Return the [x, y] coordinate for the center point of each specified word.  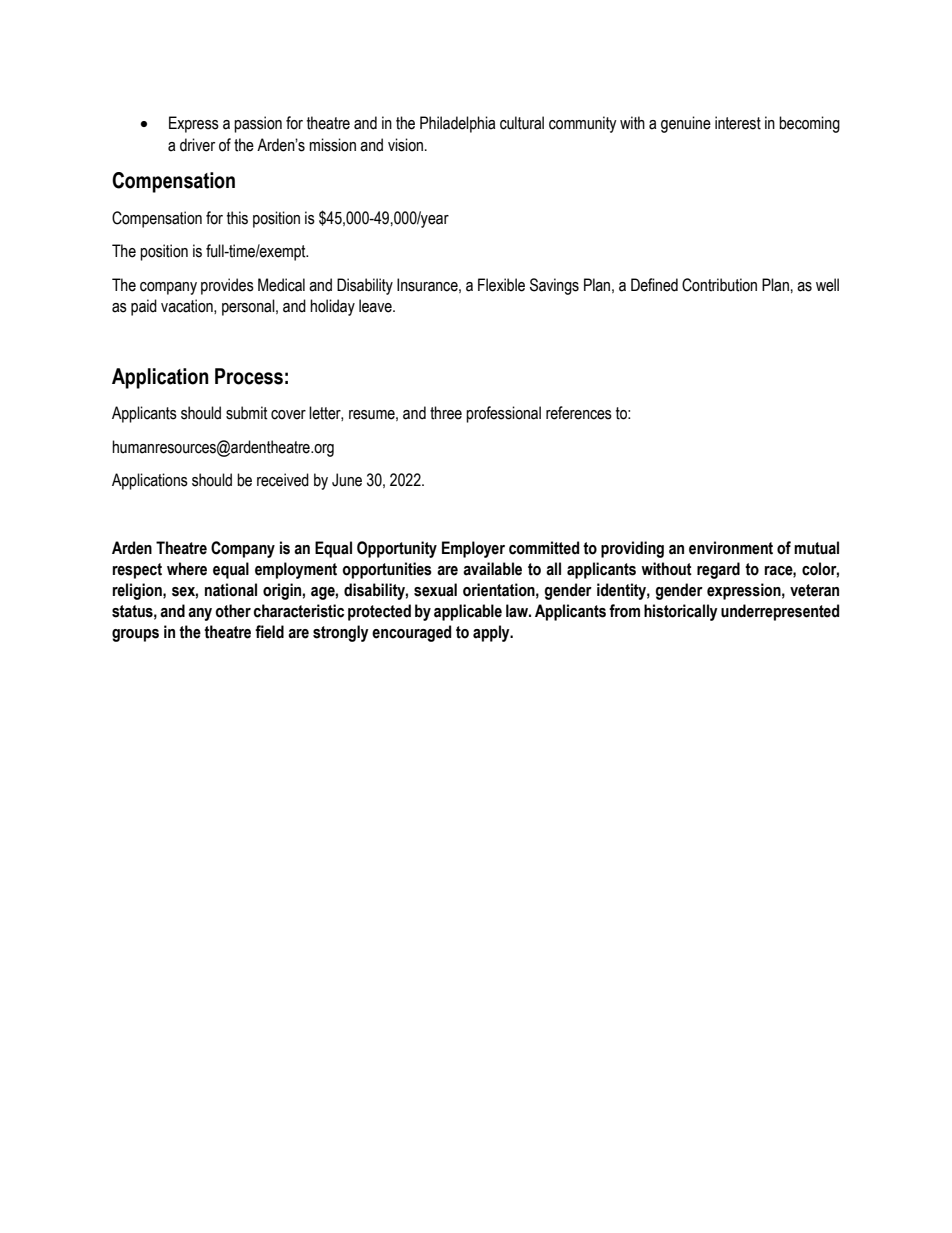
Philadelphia [457, 124]
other [233, 611]
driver [197, 145]
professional [503, 414]
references [579, 413]
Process [249, 376]
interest [738, 123]
